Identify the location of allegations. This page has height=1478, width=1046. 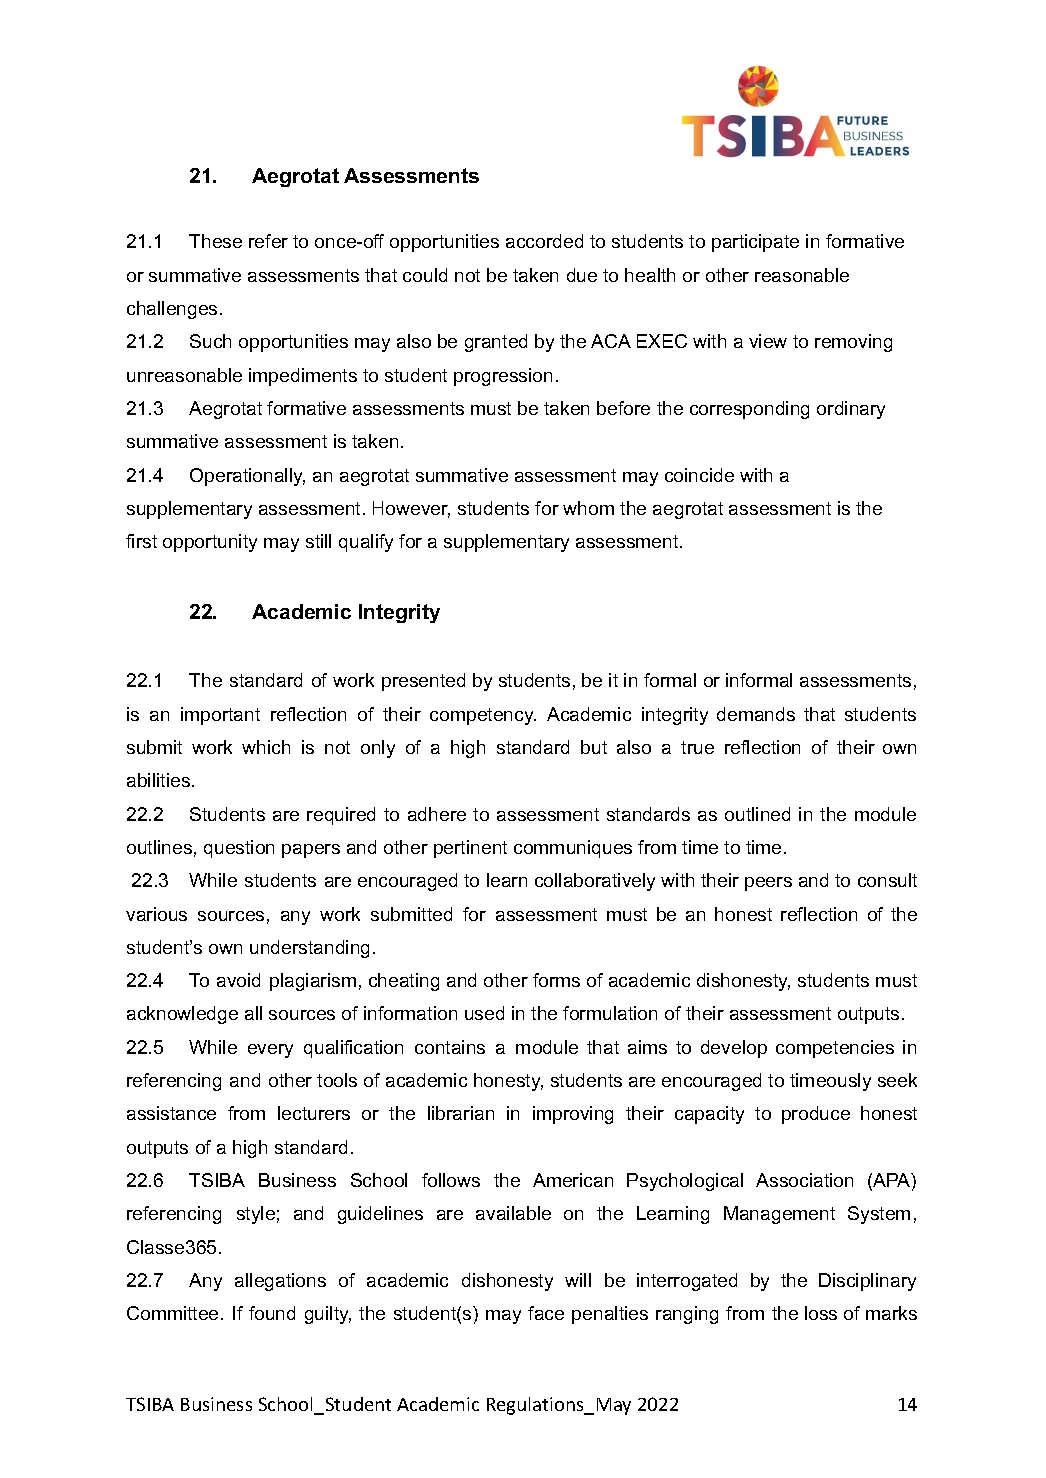
(280, 1282).
